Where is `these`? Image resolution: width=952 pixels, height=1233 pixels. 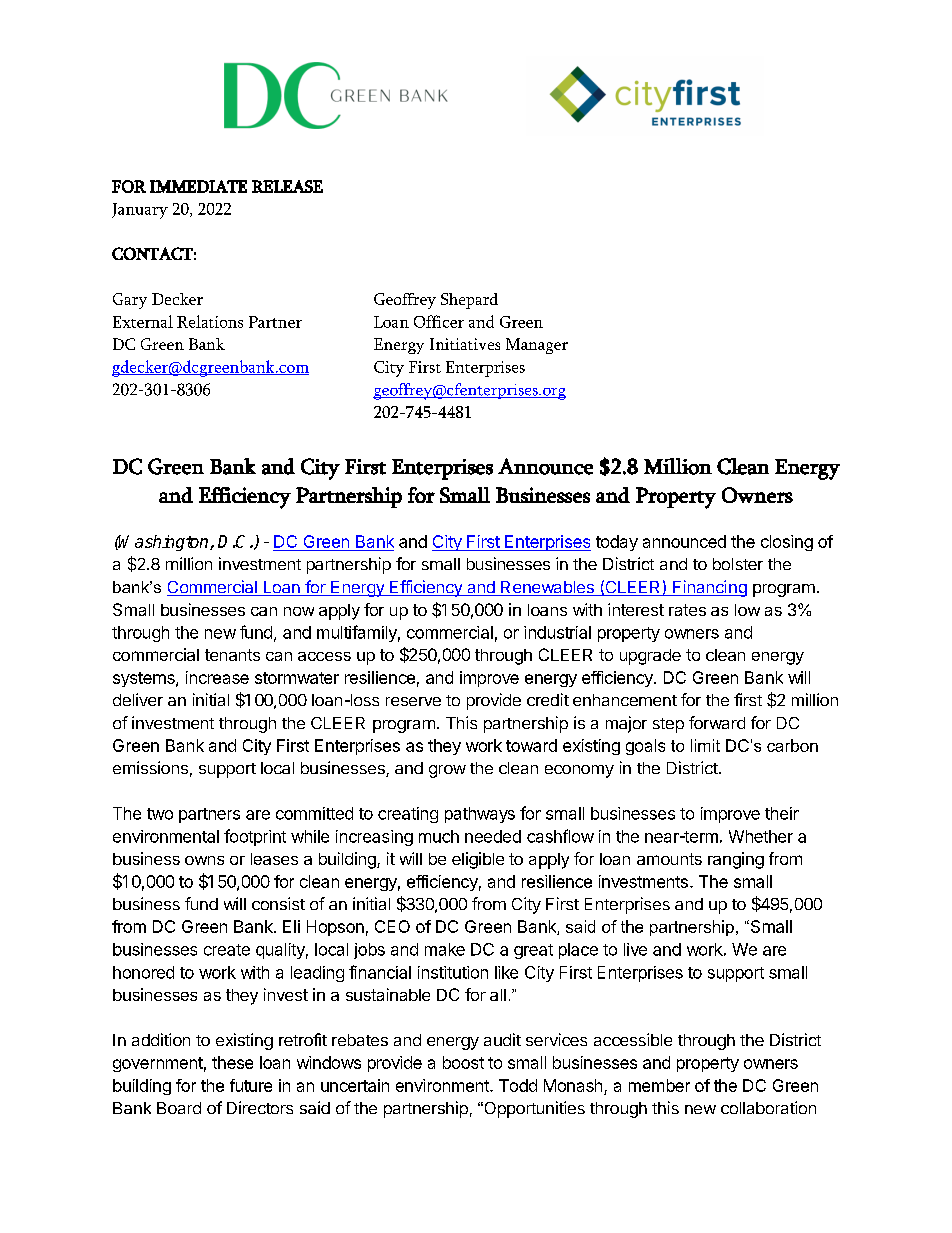
these is located at coordinates (232, 1062).
